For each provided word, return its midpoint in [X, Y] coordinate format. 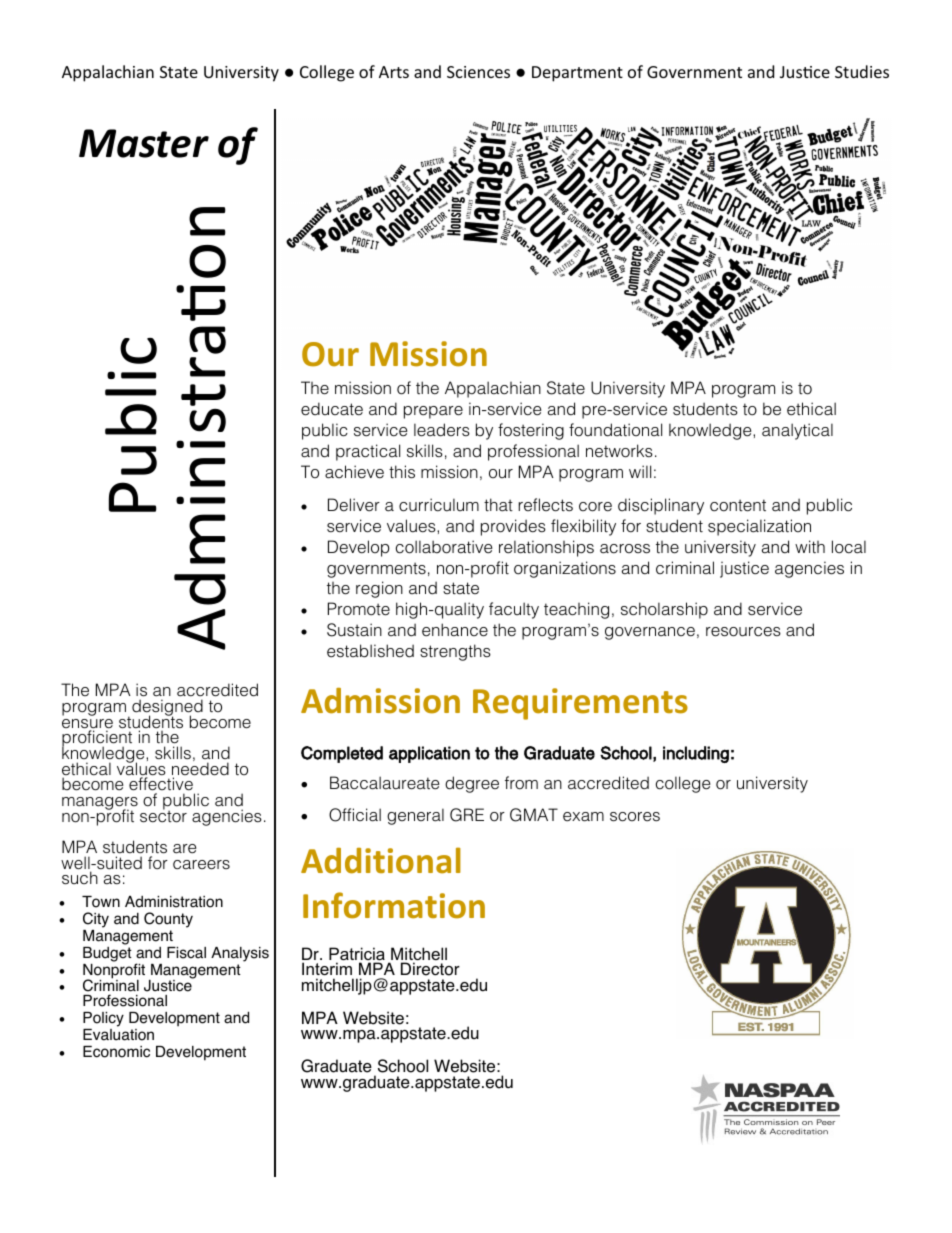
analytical [797, 431]
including [696, 754]
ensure [87, 725]
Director [430, 969]
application [429, 754]
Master [144, 143]
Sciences [478, 72]
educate [332, 409]
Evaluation [118, 1035]
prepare [433, 412]
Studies [862, 71]
